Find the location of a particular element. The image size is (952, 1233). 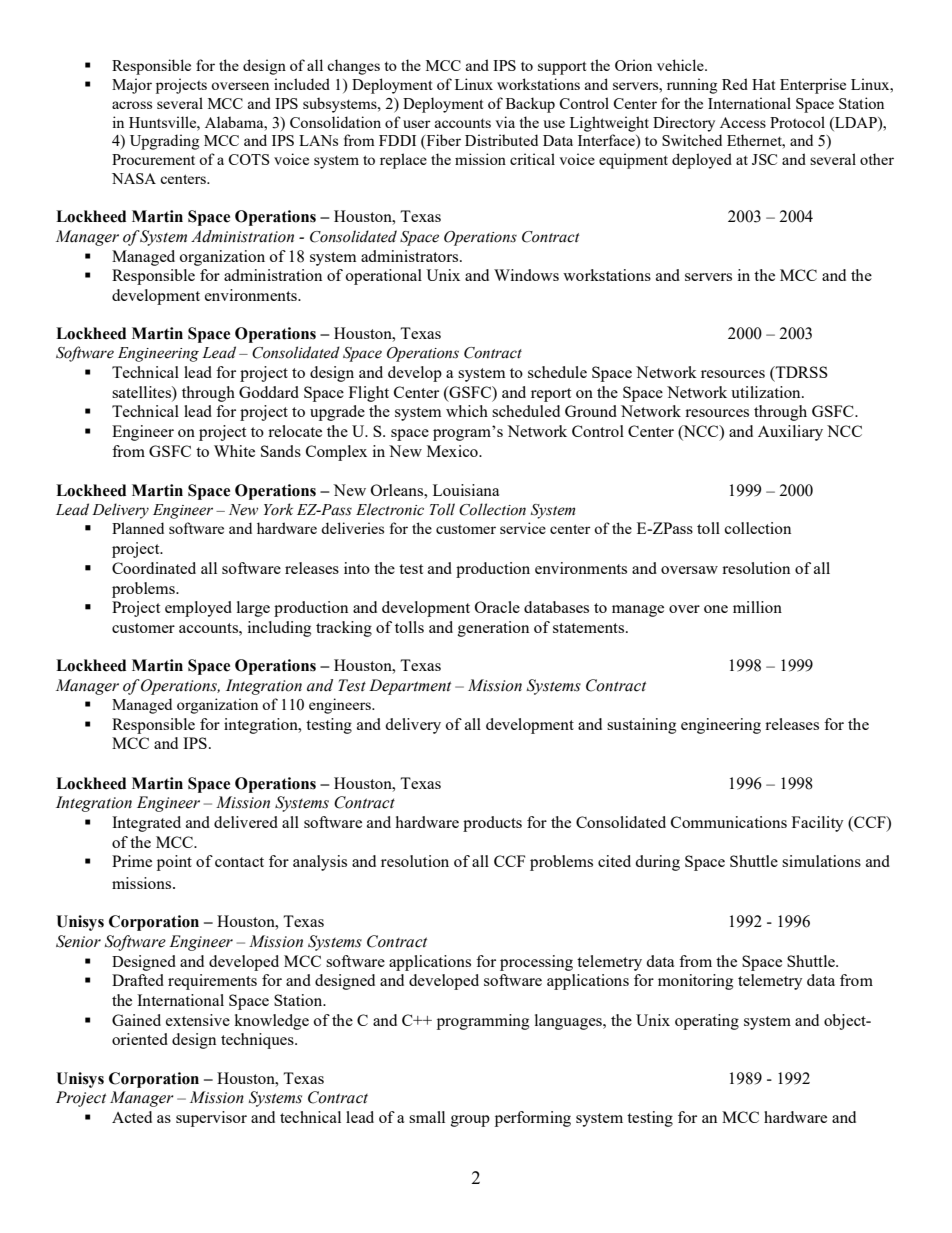

operating is located at coordinates (707, 1022).
